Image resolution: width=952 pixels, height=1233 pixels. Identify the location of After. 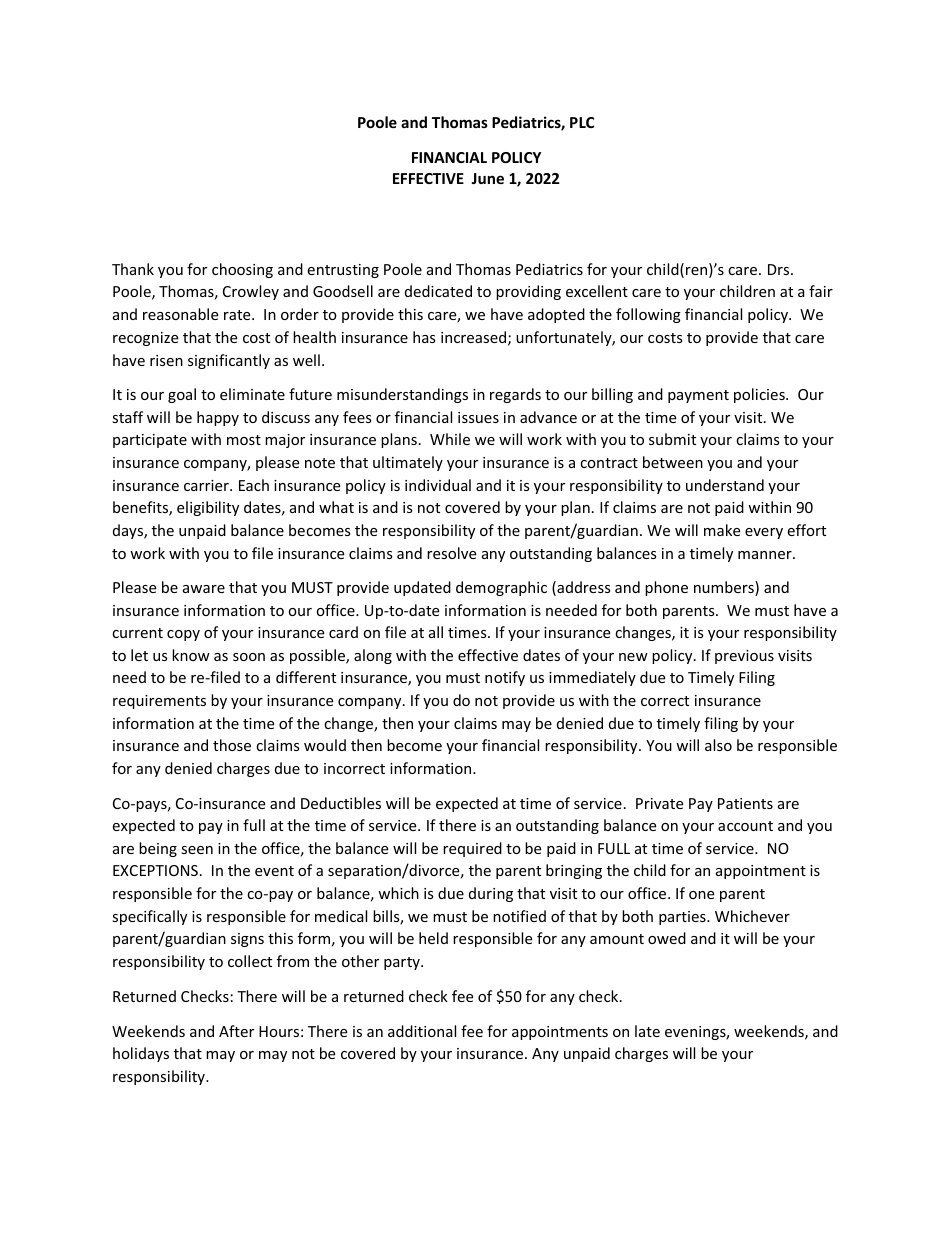
(236, 1031).
